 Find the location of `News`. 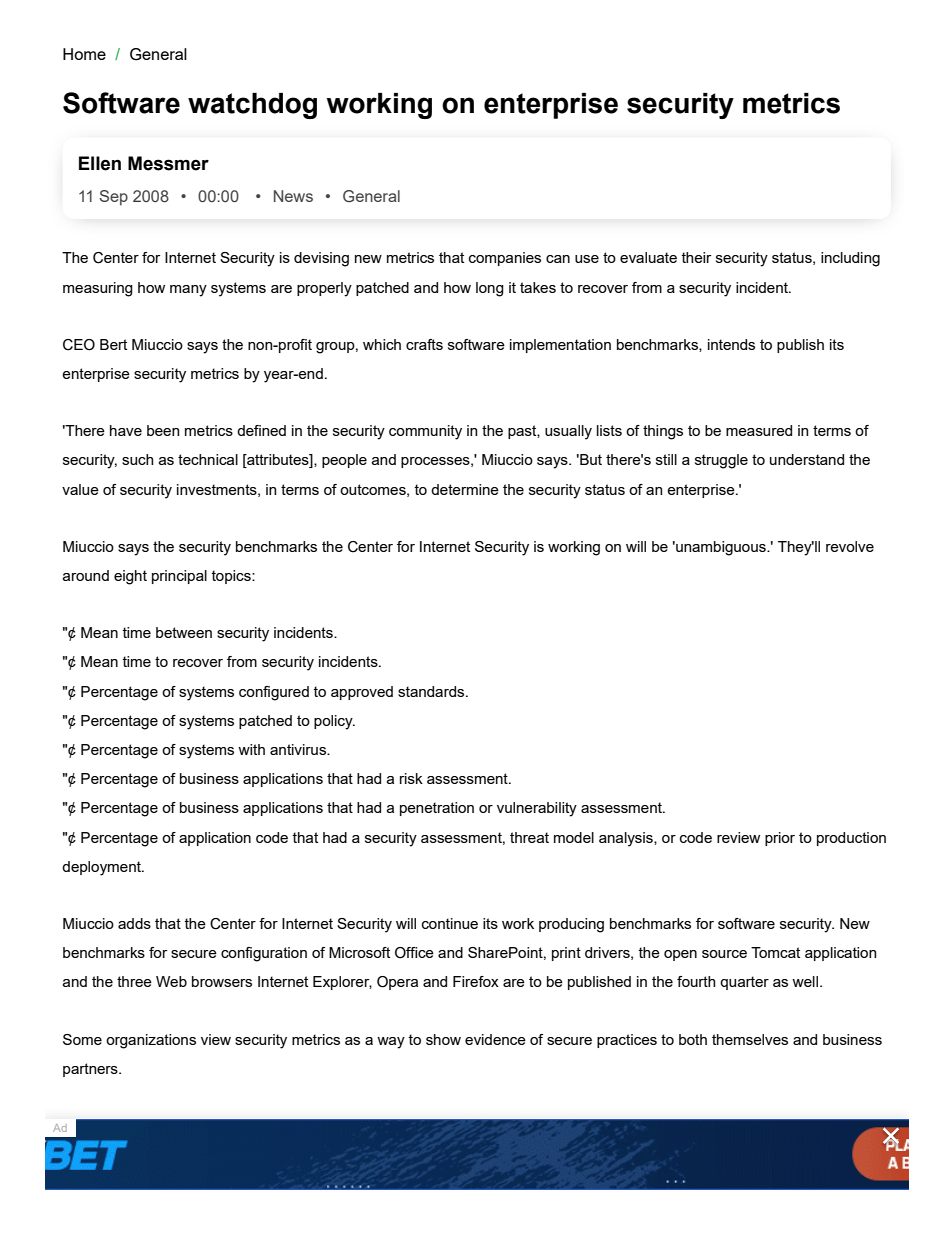

News is located at coordinates (293, 196).
